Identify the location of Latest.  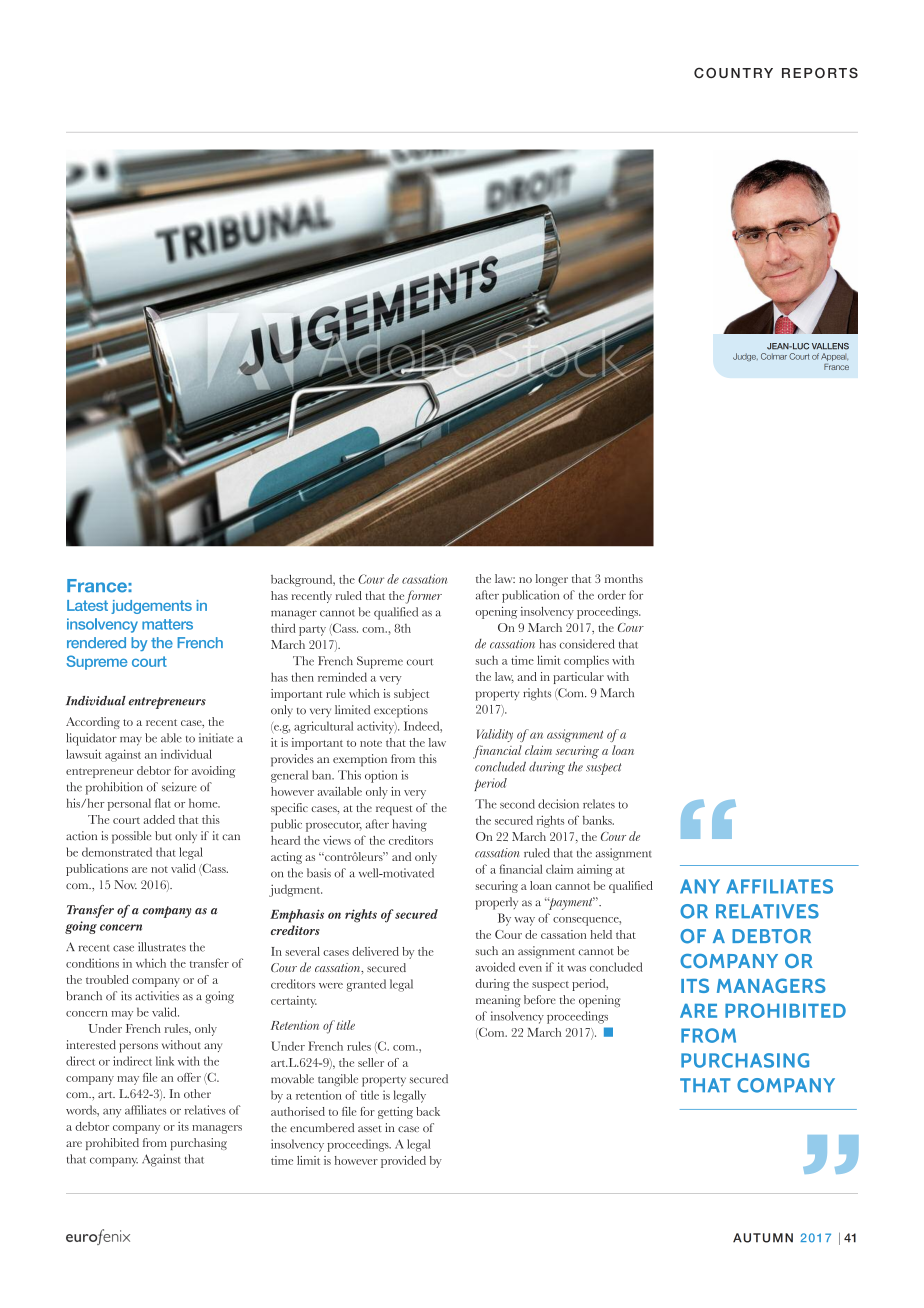
(87, 605).
